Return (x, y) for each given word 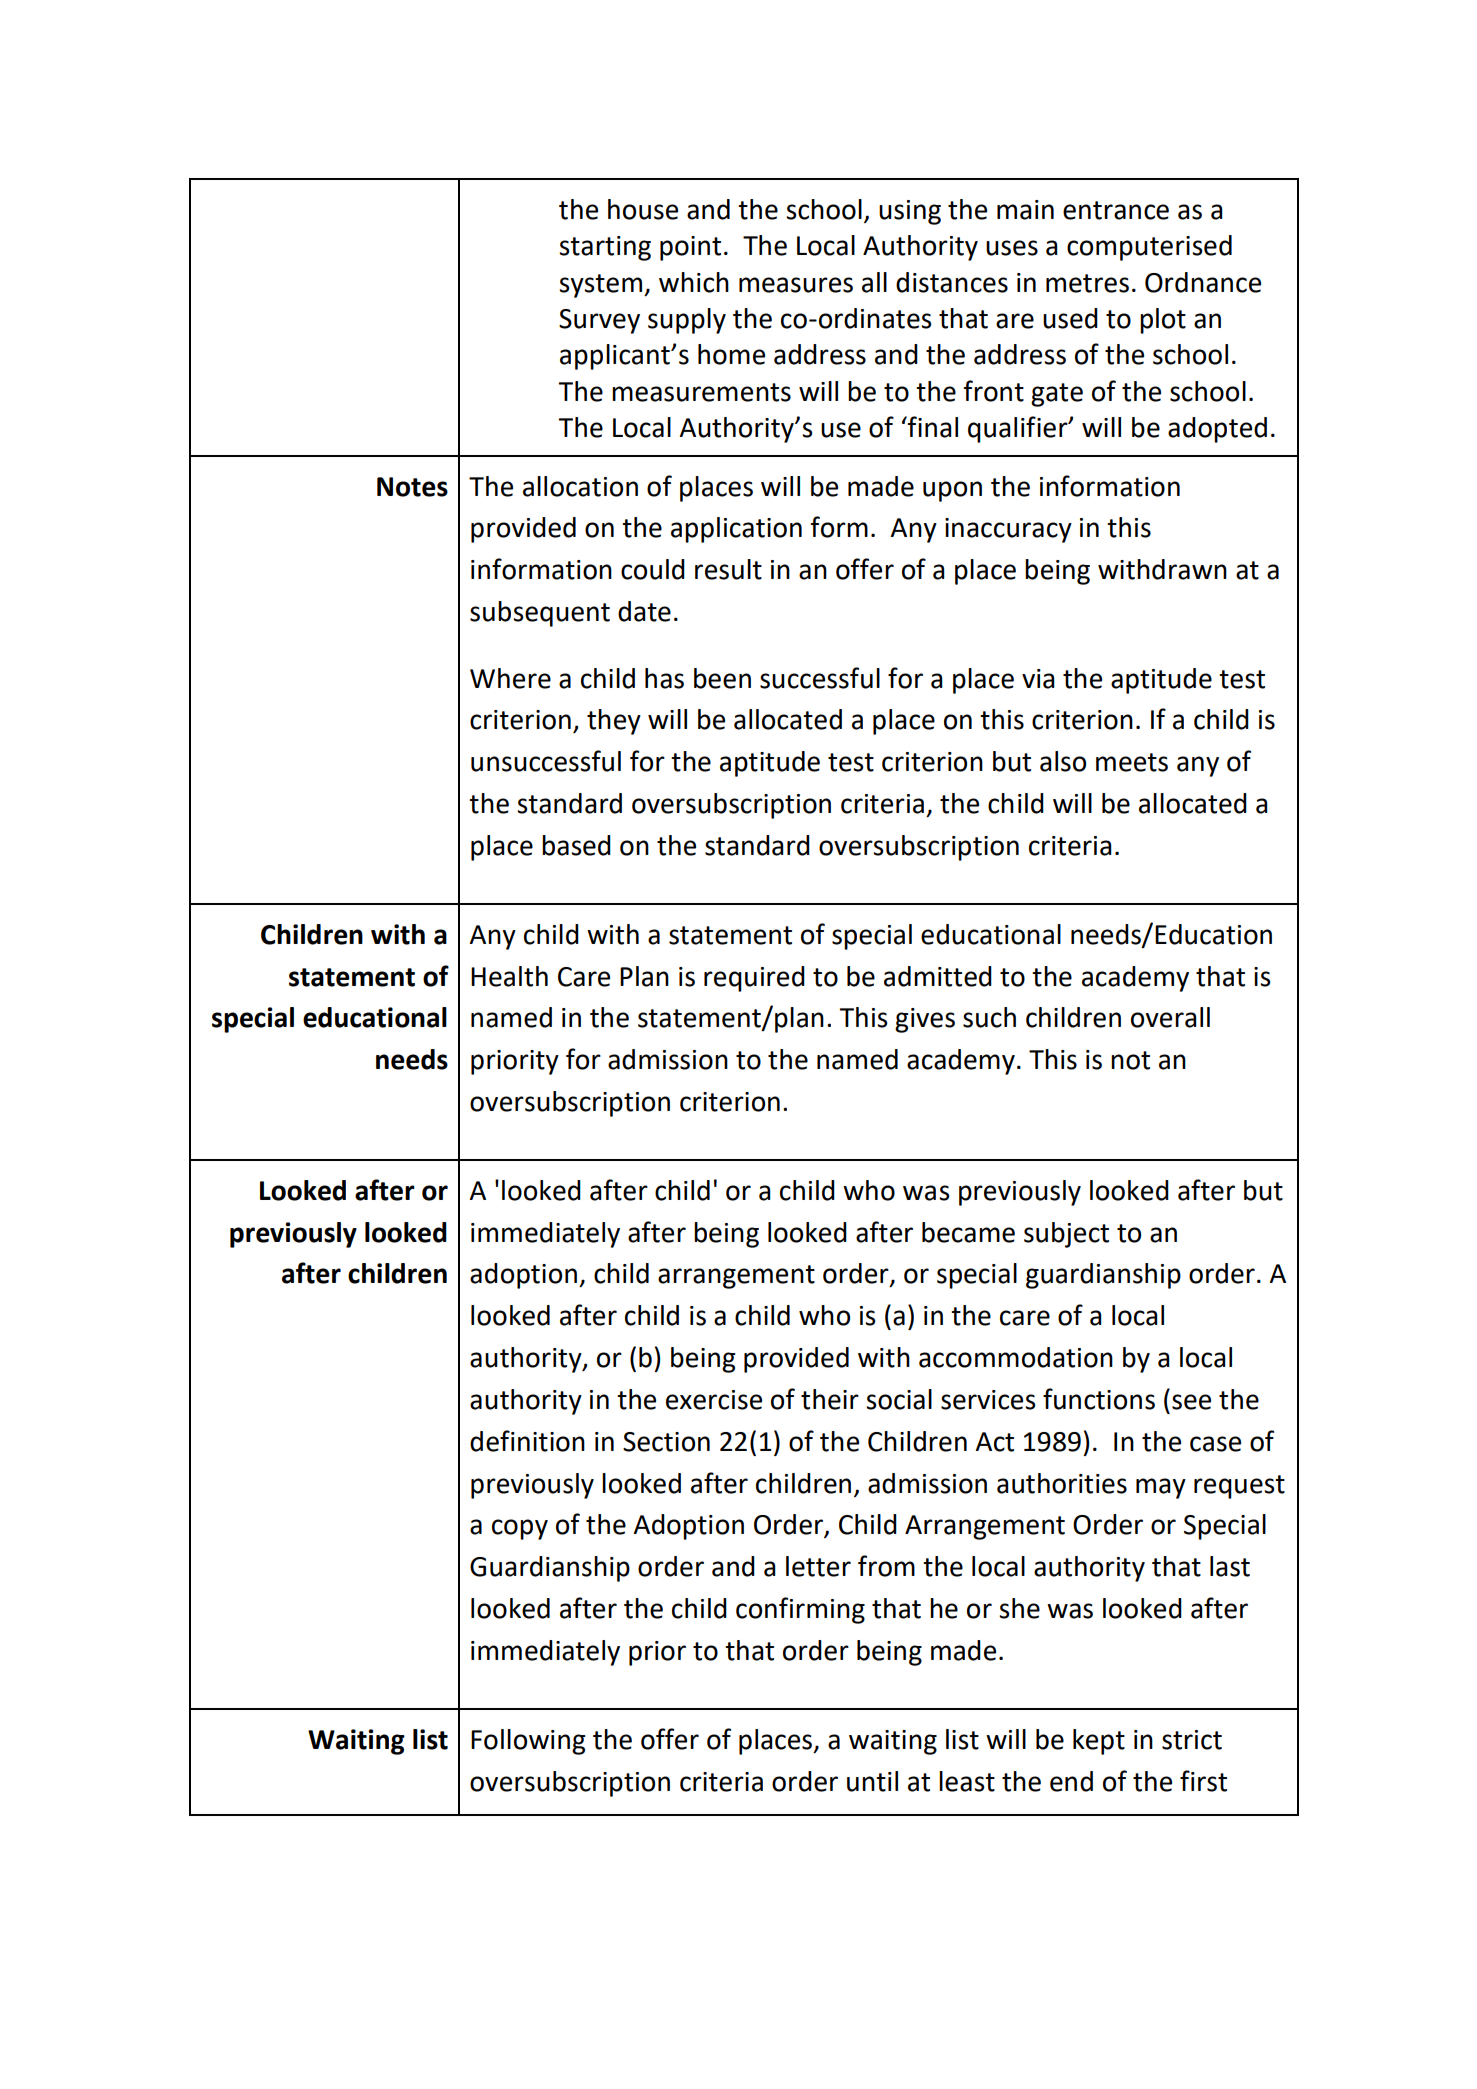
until (872, 1781)
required (754, 979)
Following (528, 1742)
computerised (1149, 248)
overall (1170, 1017)
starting (605, 248)
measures (796, 285)
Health (509, 976)
